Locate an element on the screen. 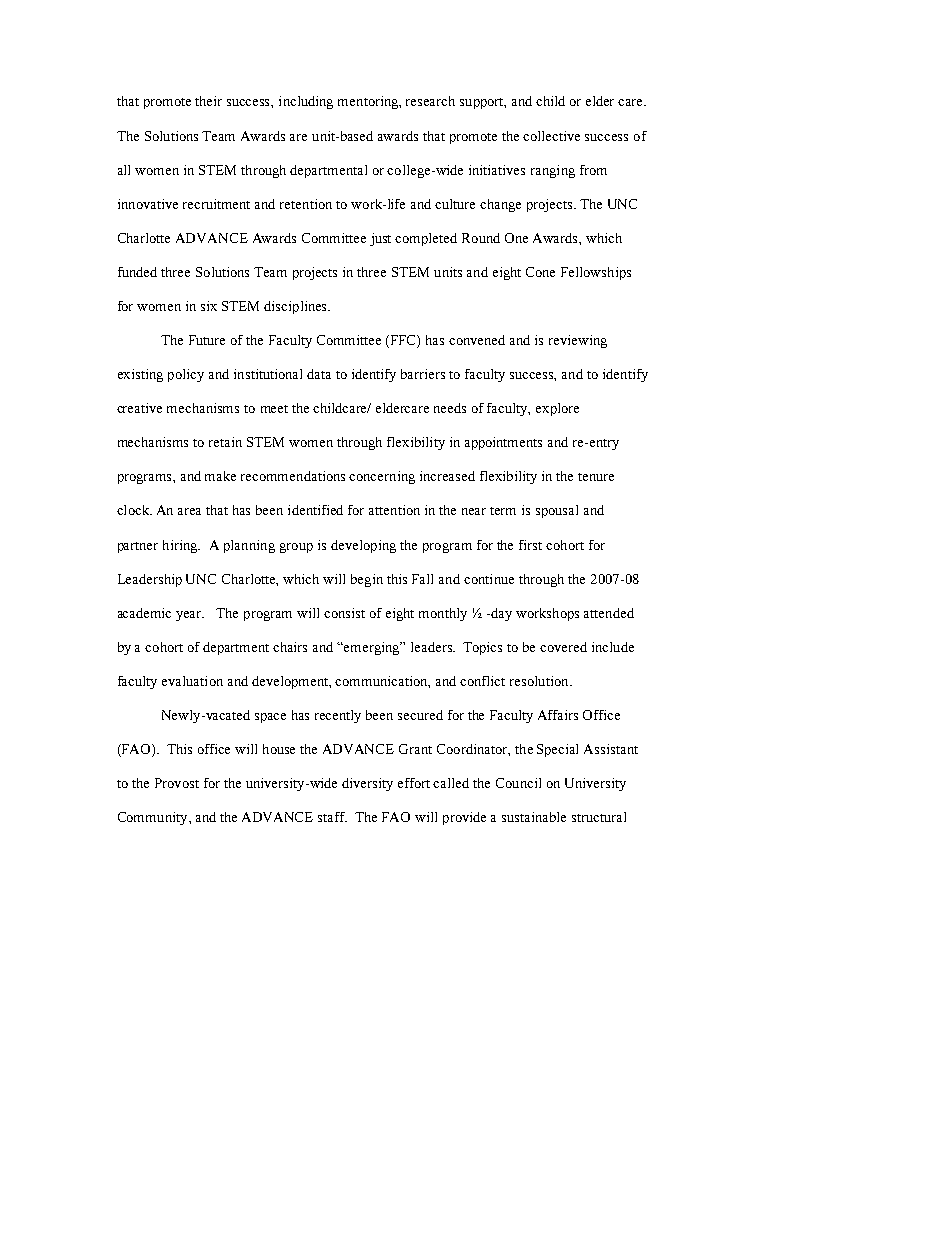 This screenshot has height=1233, width=952. tenure is located at coordinates (596, 477).
